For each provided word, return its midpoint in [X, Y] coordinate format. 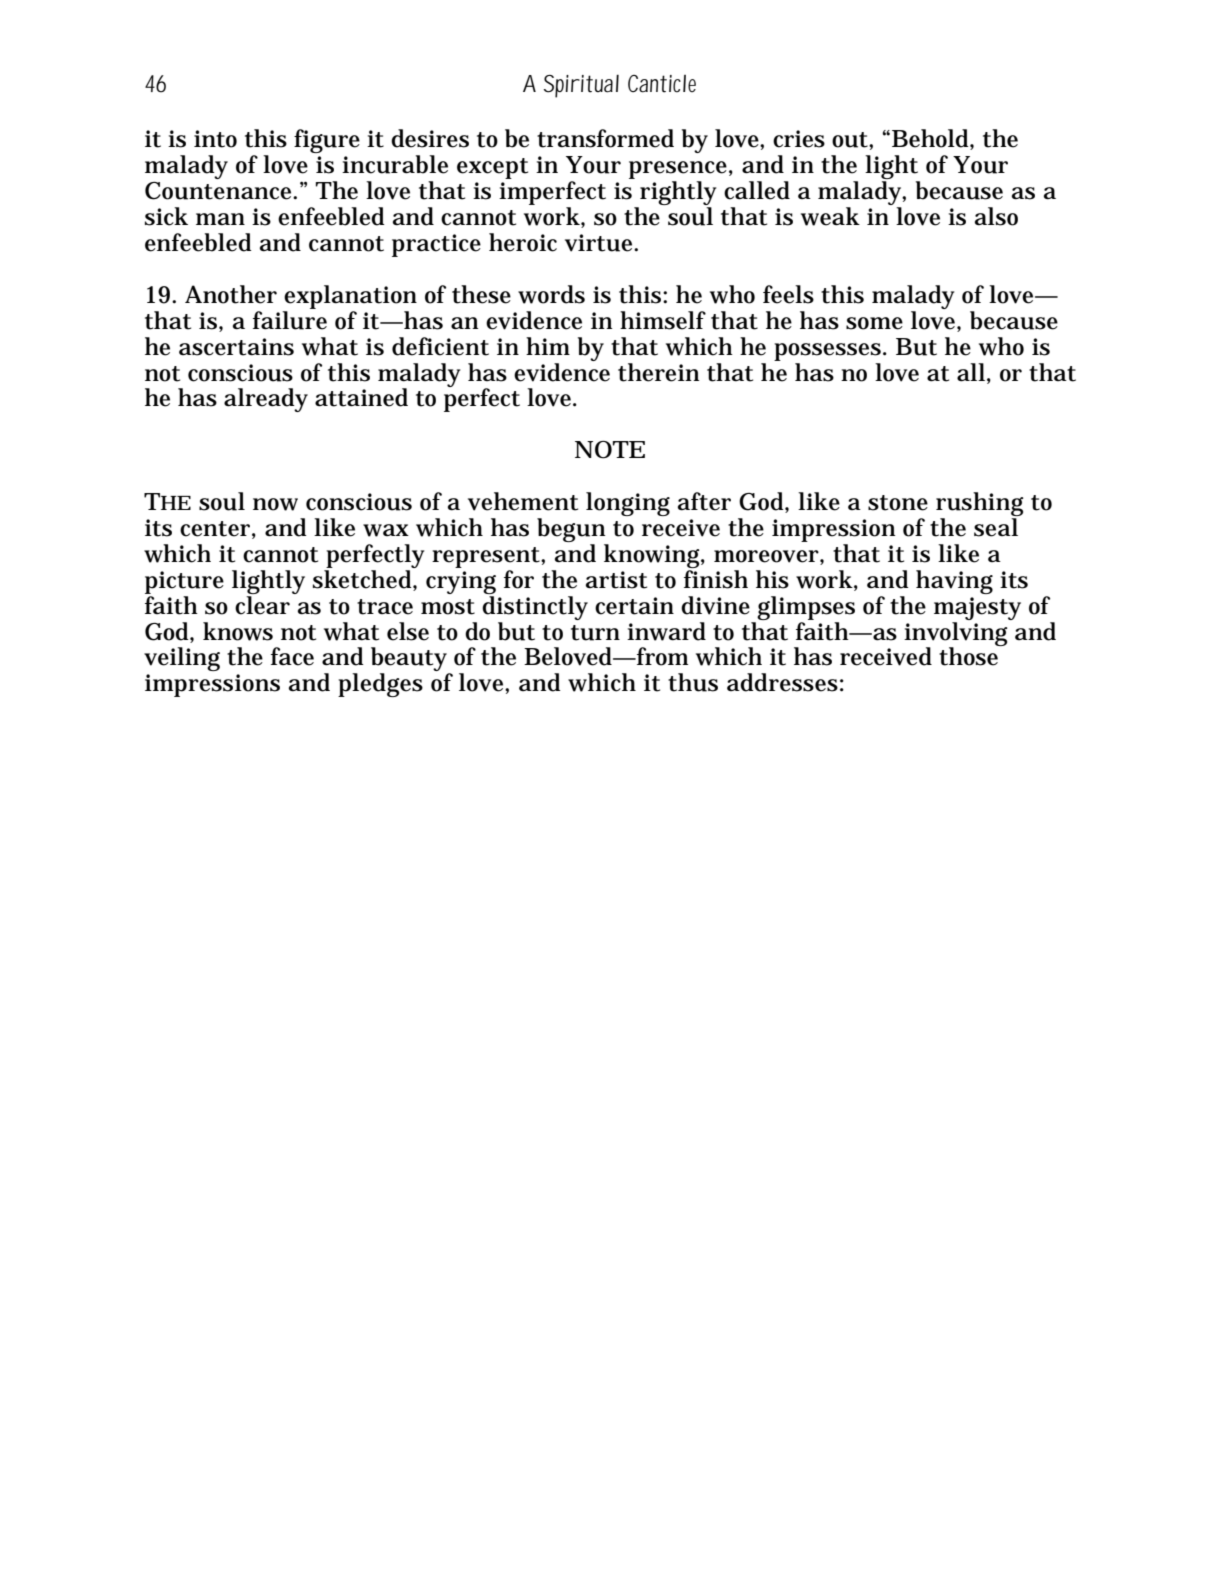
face [292, 656]
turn [595, 633]
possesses [827, 352]
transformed [605, 138]
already [266, 400]
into [215, 139]
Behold [930, 138]
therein [658, 372]
